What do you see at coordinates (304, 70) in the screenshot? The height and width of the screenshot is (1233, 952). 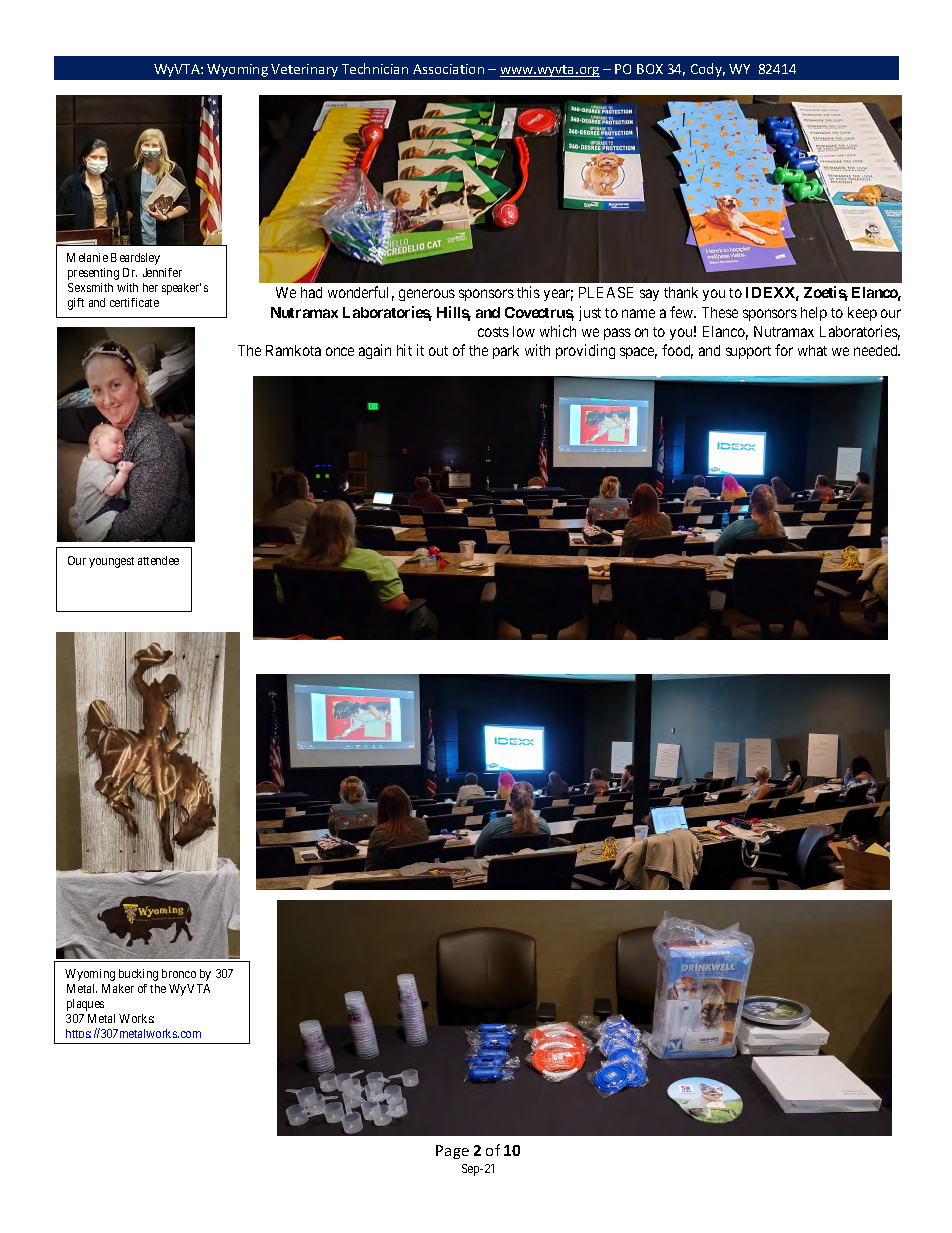 I see `Veterinary` at bounding box center [304, 70].
